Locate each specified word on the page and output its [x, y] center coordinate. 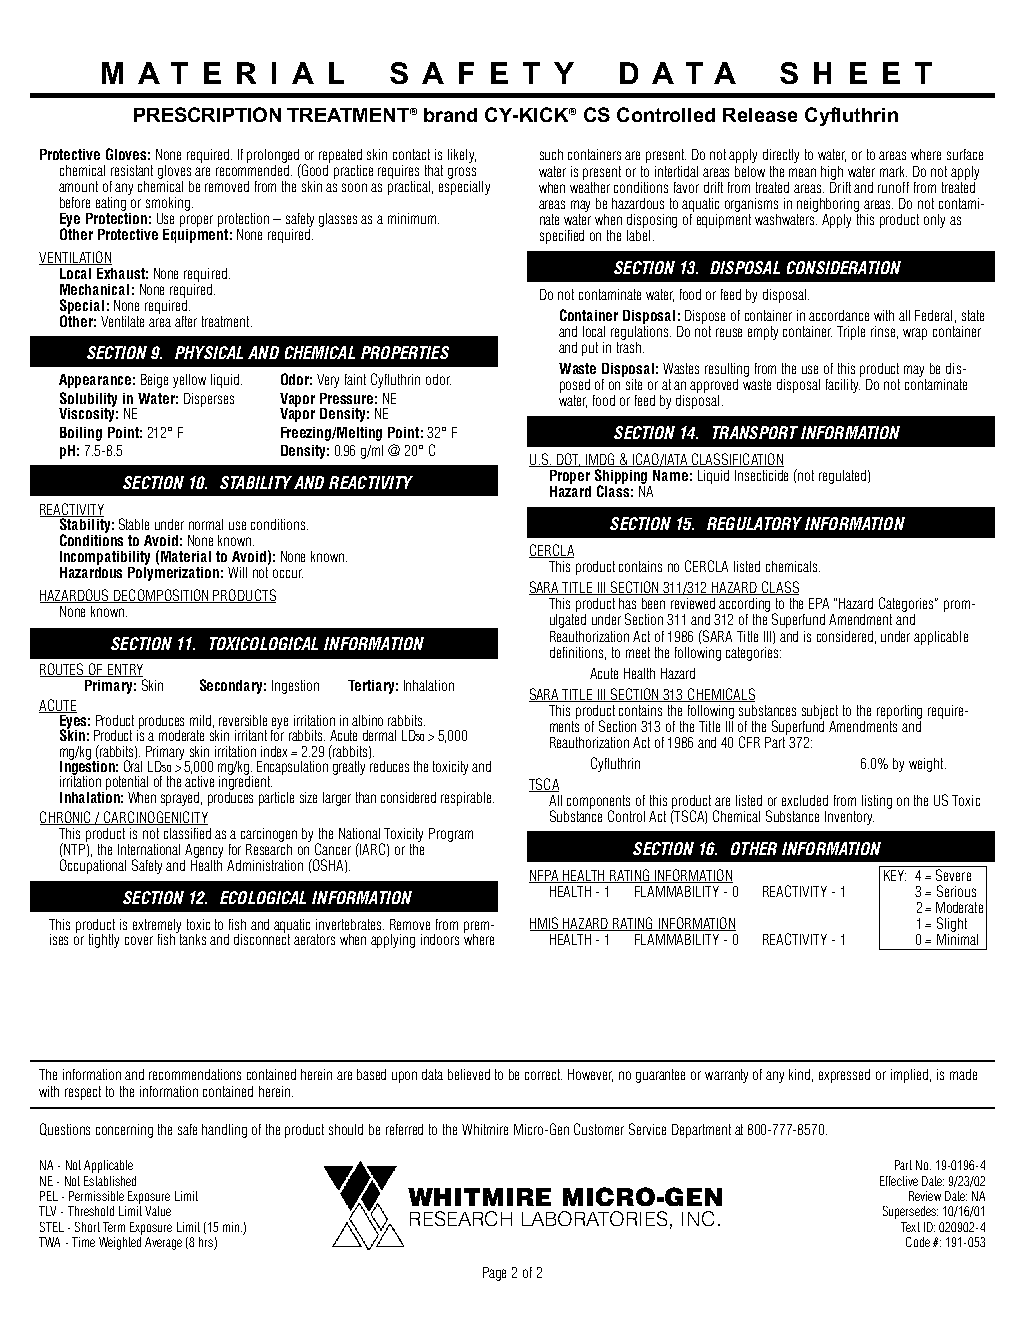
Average [163, 1243]
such [551, 154]
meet [638, 652]
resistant [132, 170]
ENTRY [124, 670]
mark [893, 171]
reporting [899, 712]
